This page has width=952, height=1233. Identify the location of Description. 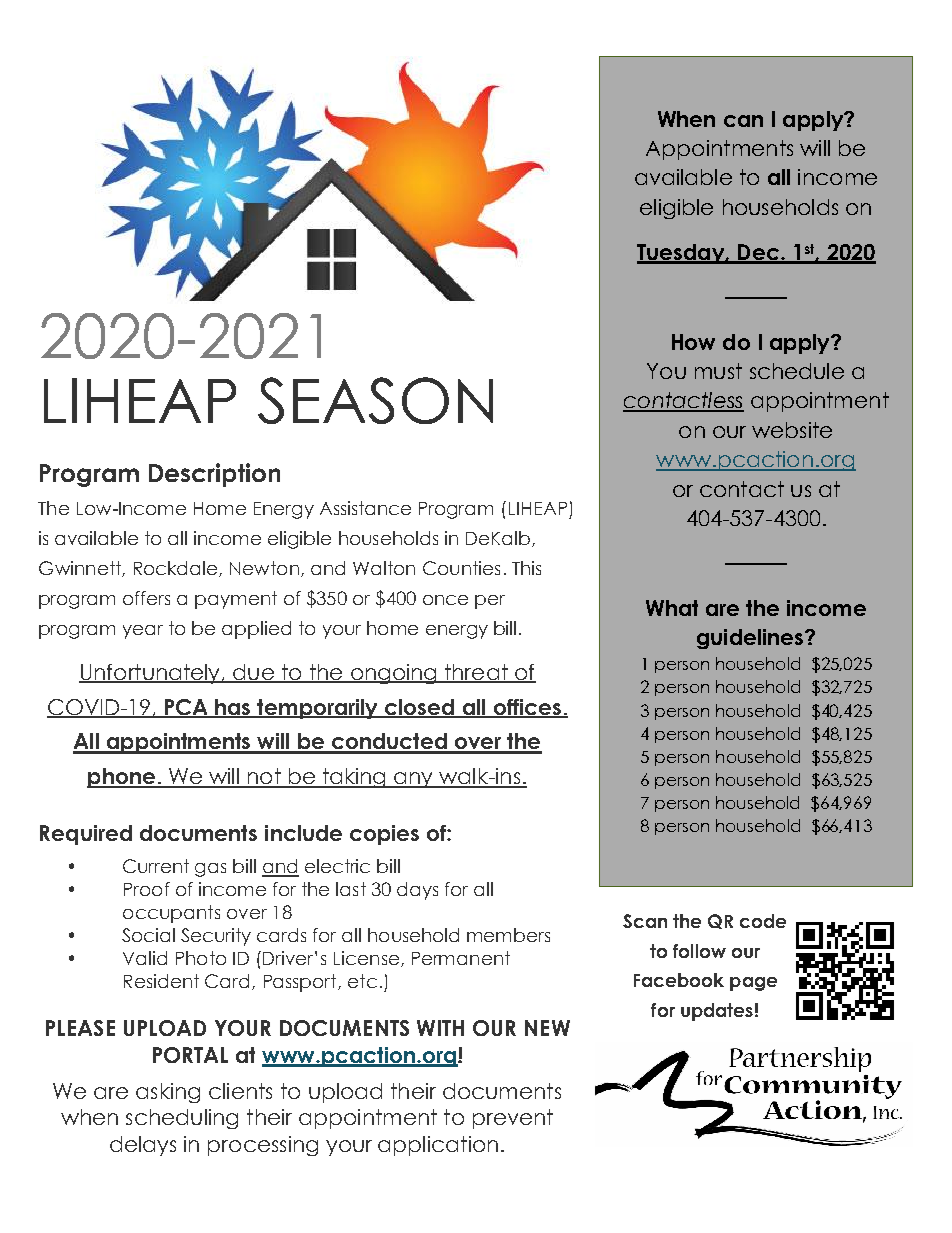
(214, 475).
